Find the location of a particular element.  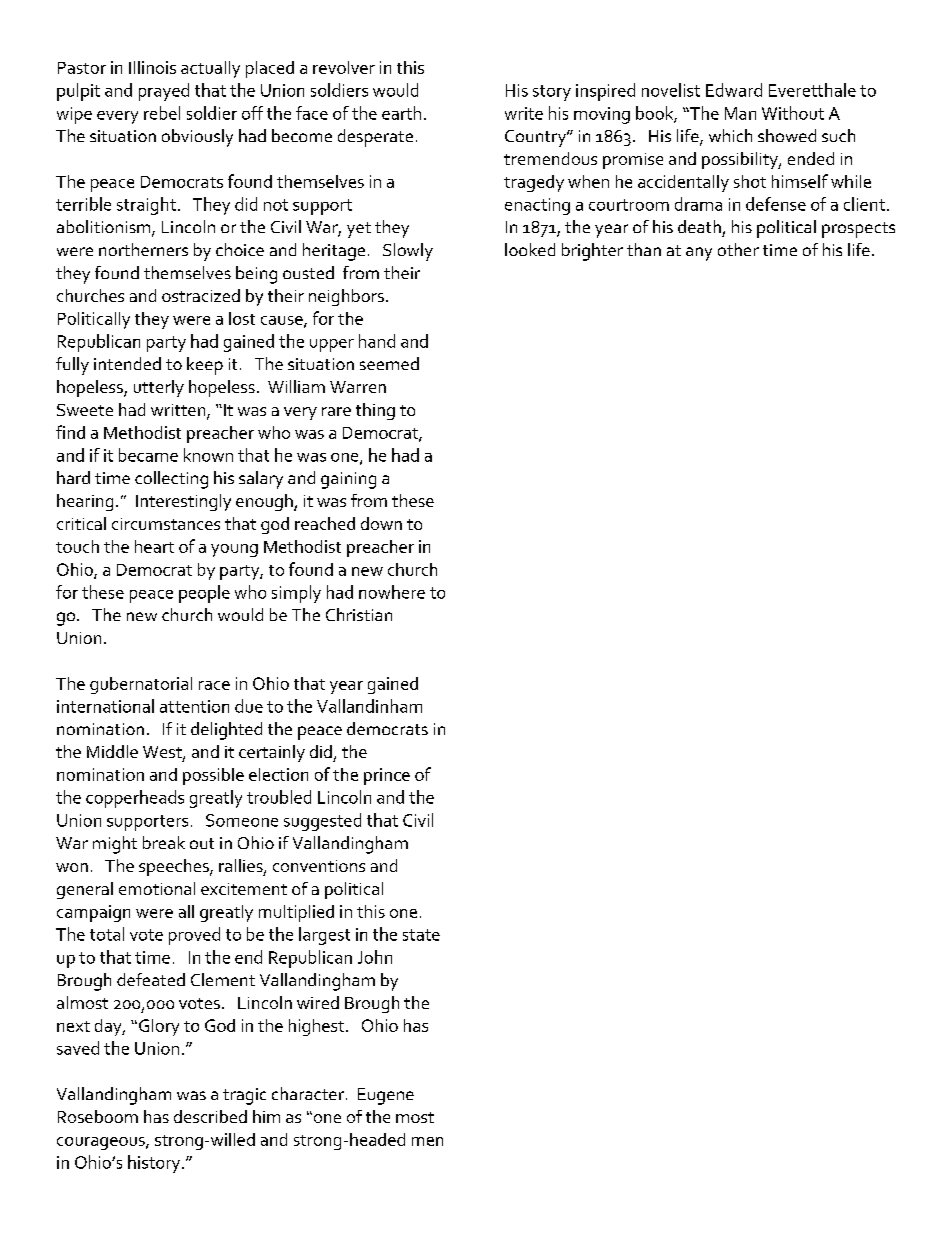

state is located at coordinates (421, 935).
